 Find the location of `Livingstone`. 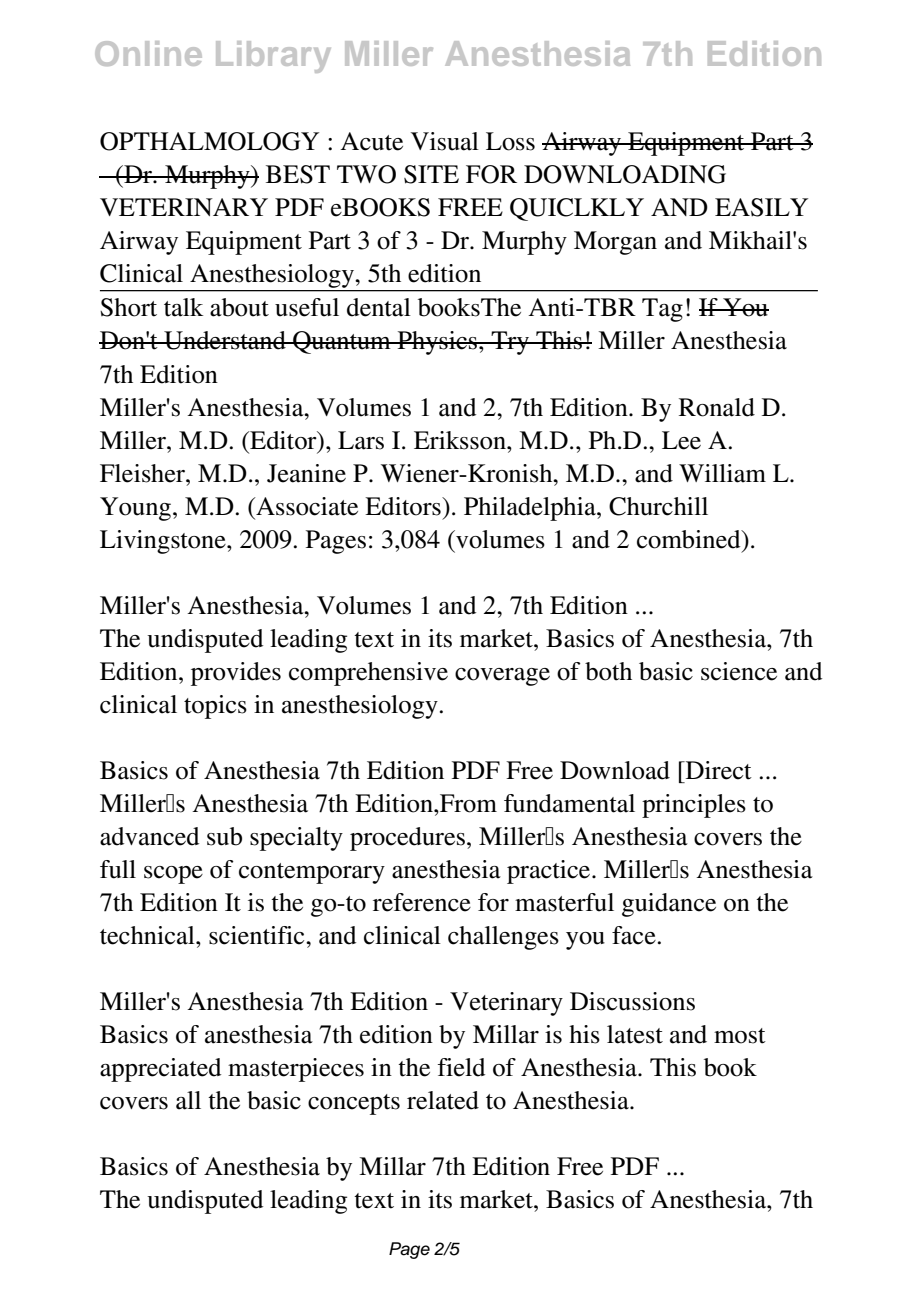

Livingstone is located at coordinates (164, 542).
